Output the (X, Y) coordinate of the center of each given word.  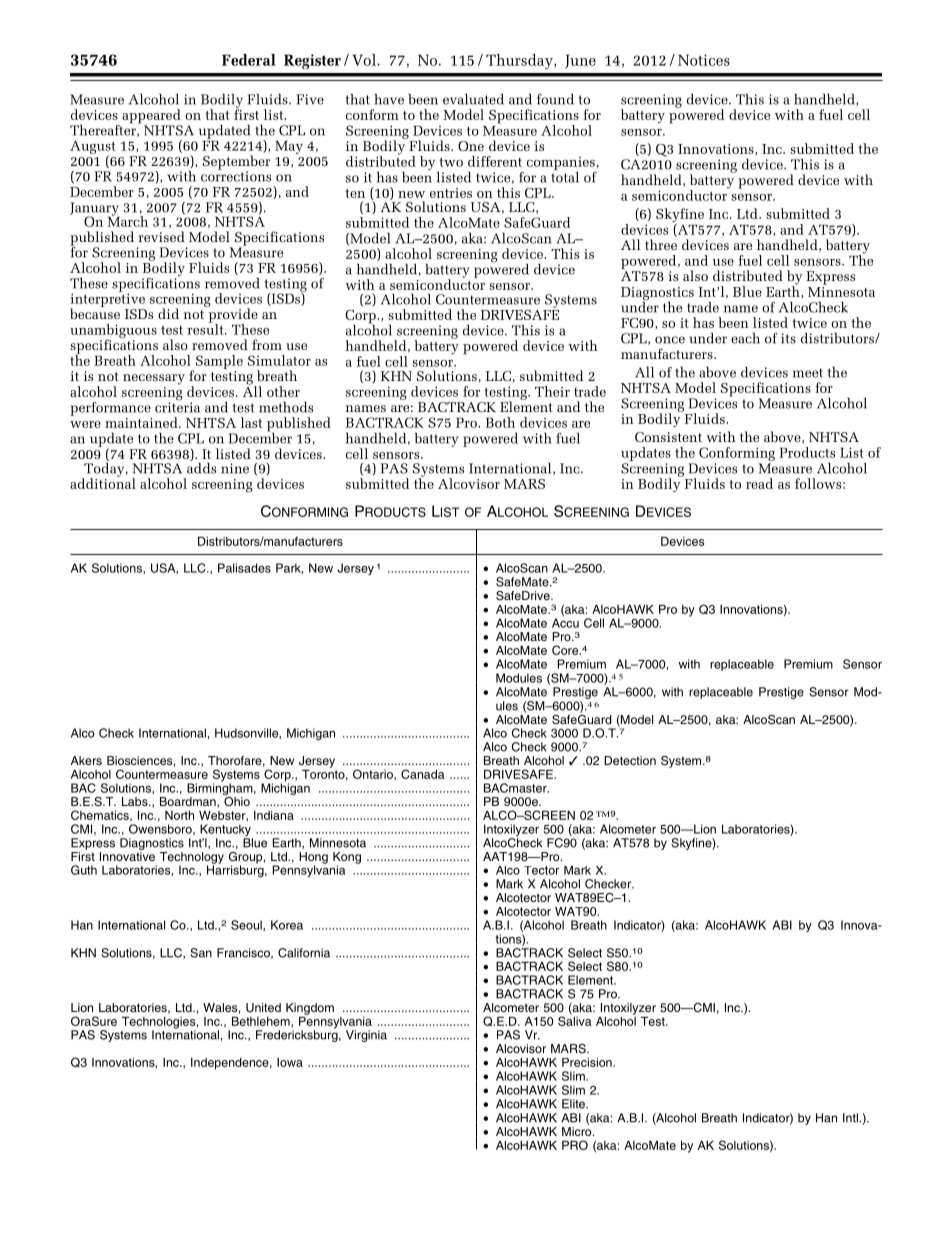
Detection (630, 760)
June (580, 61)
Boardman (189, 802)
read (759, 483)
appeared (152, 117)
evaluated (473, 99)
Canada (423, 774)
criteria (177, 406)
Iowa (290, 1062)
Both (500, 422)
